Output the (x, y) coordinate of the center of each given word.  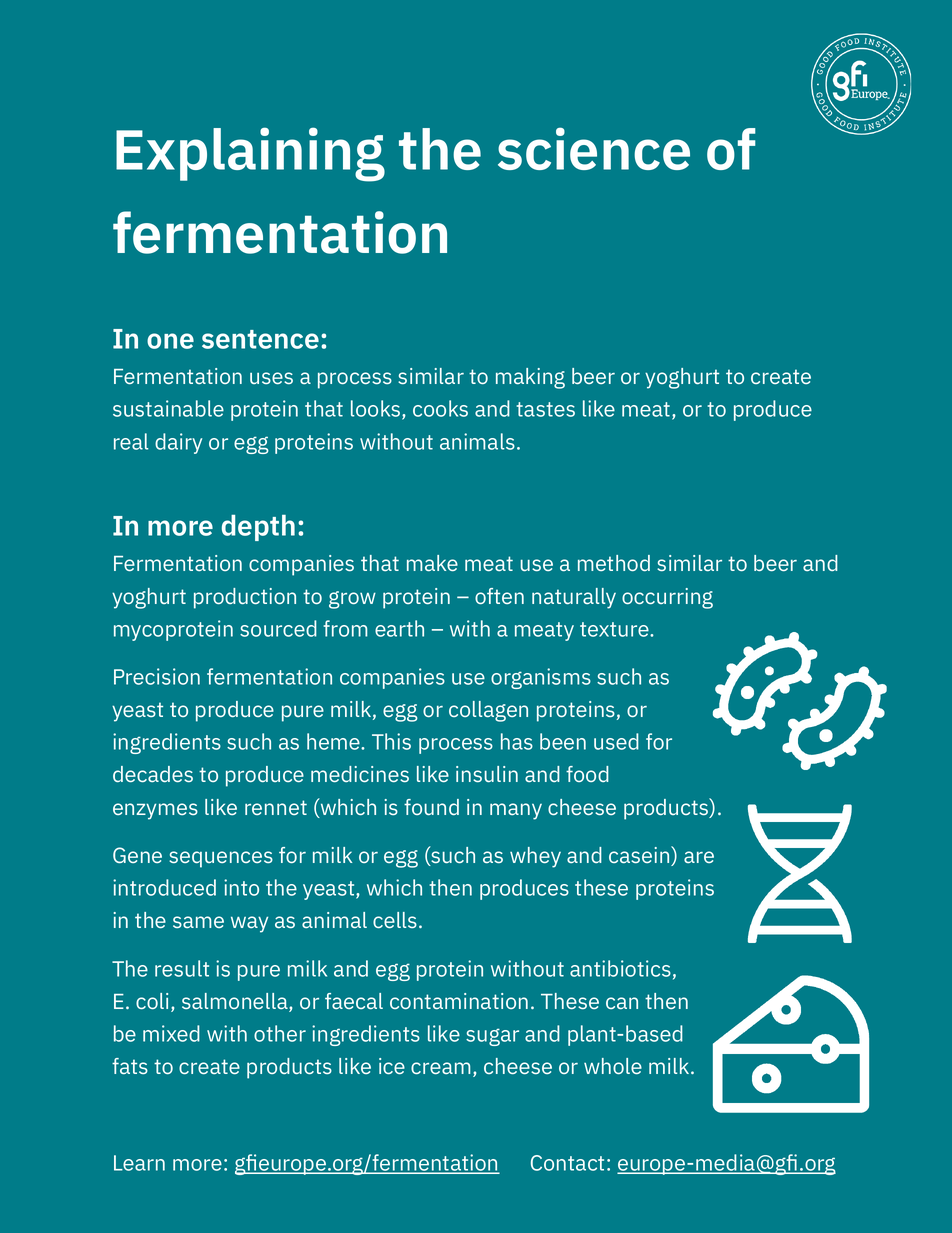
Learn (139, 1163)
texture (615, 629)
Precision (157, 676)
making (530, 378)
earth (399, 628)
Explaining (250, 154)
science (594, 148)
